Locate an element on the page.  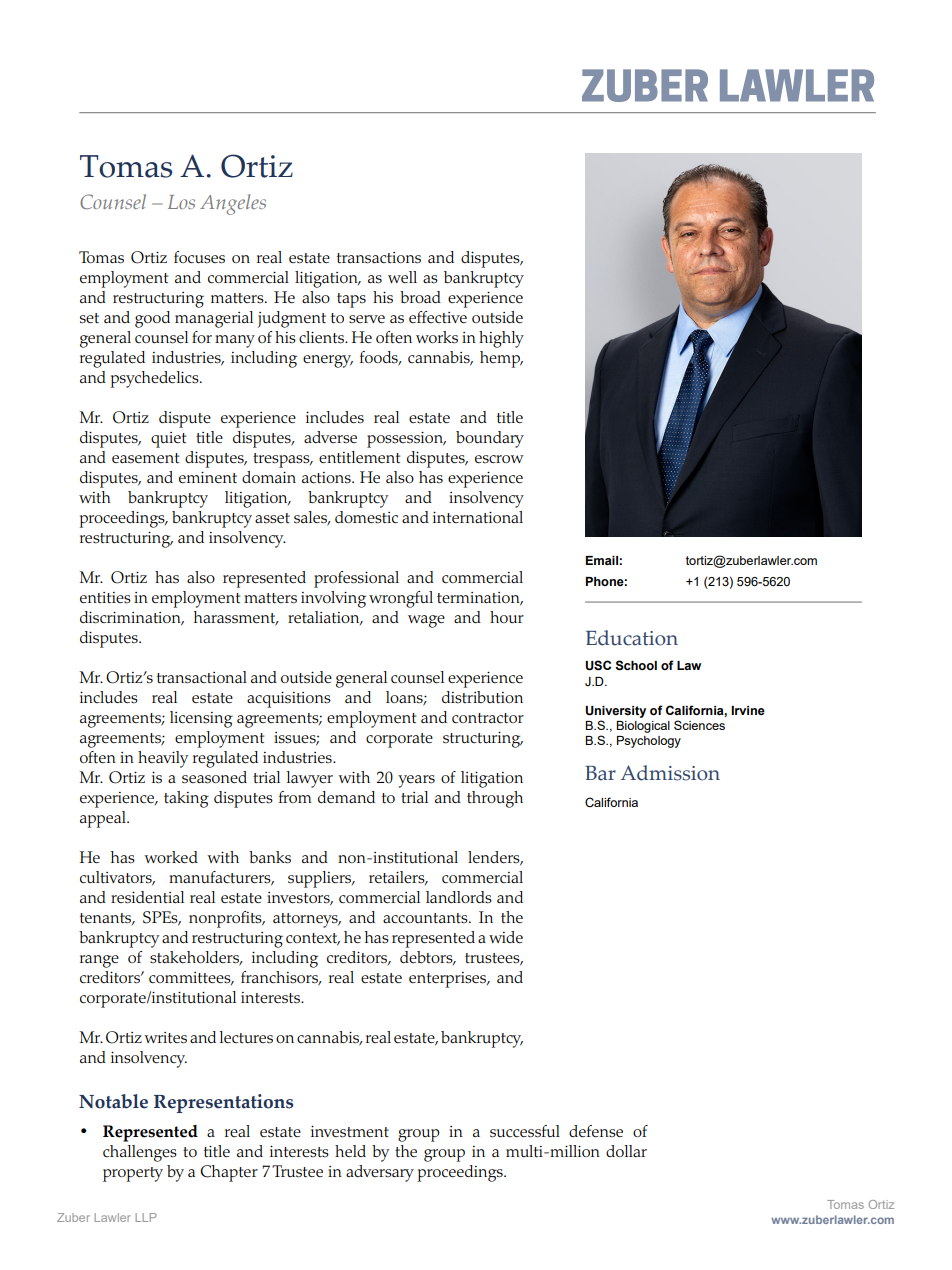
residential is located at coordinates (147, 897).
